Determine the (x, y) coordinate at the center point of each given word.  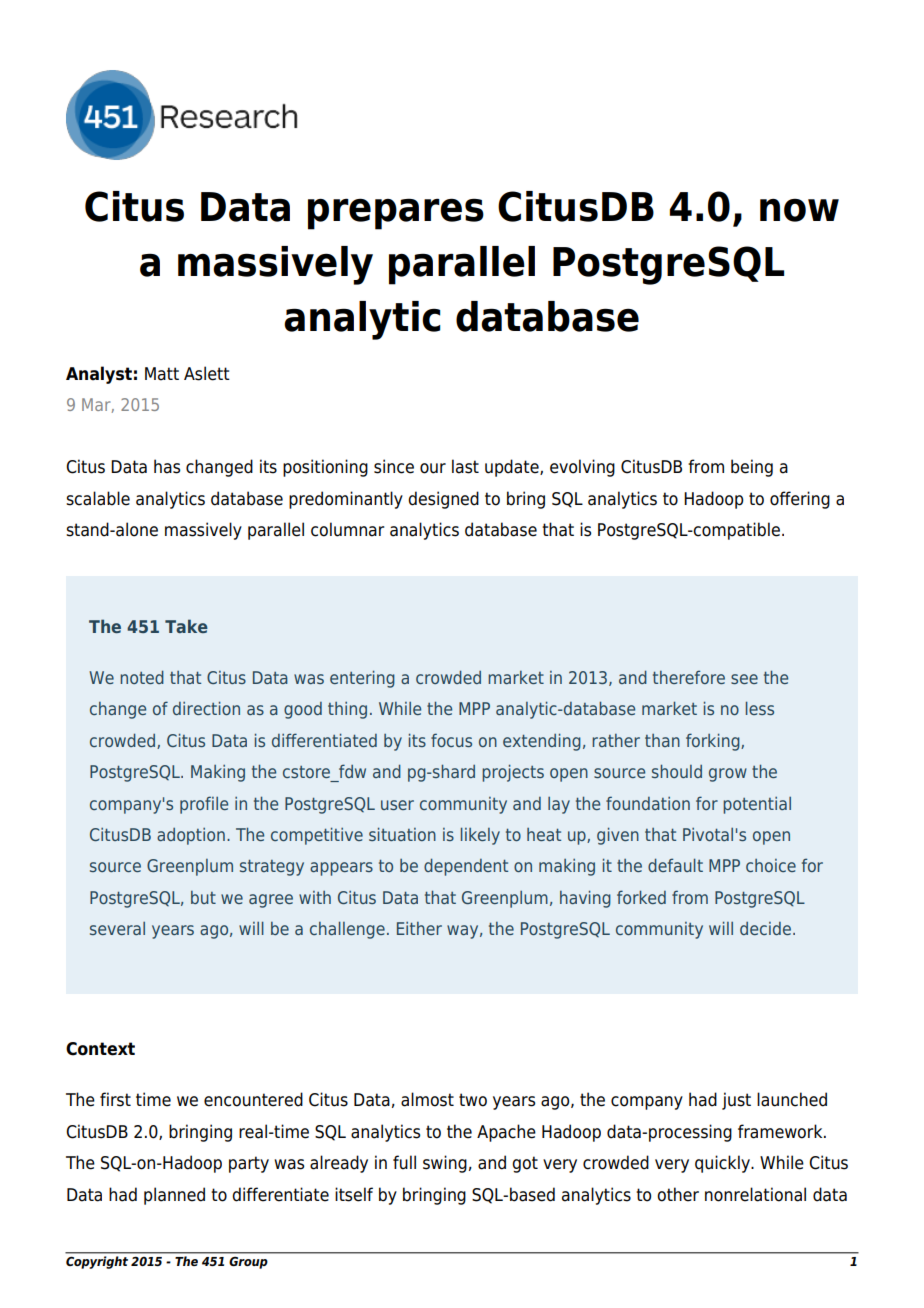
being (752, 468)
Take (186, 626)
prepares (396, 214)
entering (362, 679)
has (167, 466)
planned (174, 1196)
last (465, 466)
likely (480, 836)
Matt (162, 374)
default (675, 865)
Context (100, 1049)
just (736, 1101)
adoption (191, 836)
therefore (689, 677)
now (799, 210)
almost (427, 1099)
